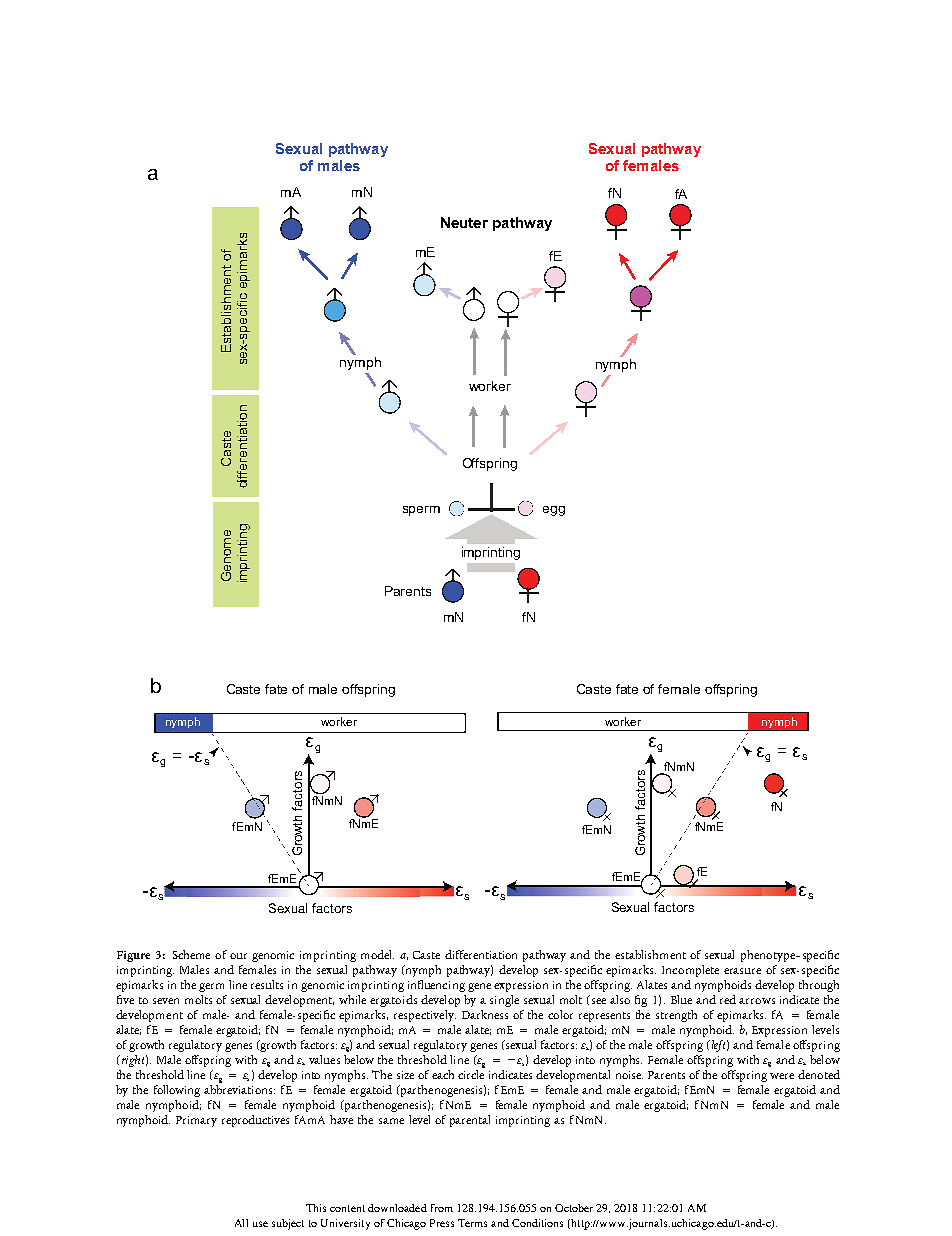  What do you see at coordinates (464, 222) in the page?
I see `Neuter` at bounding box center [464, 222].
